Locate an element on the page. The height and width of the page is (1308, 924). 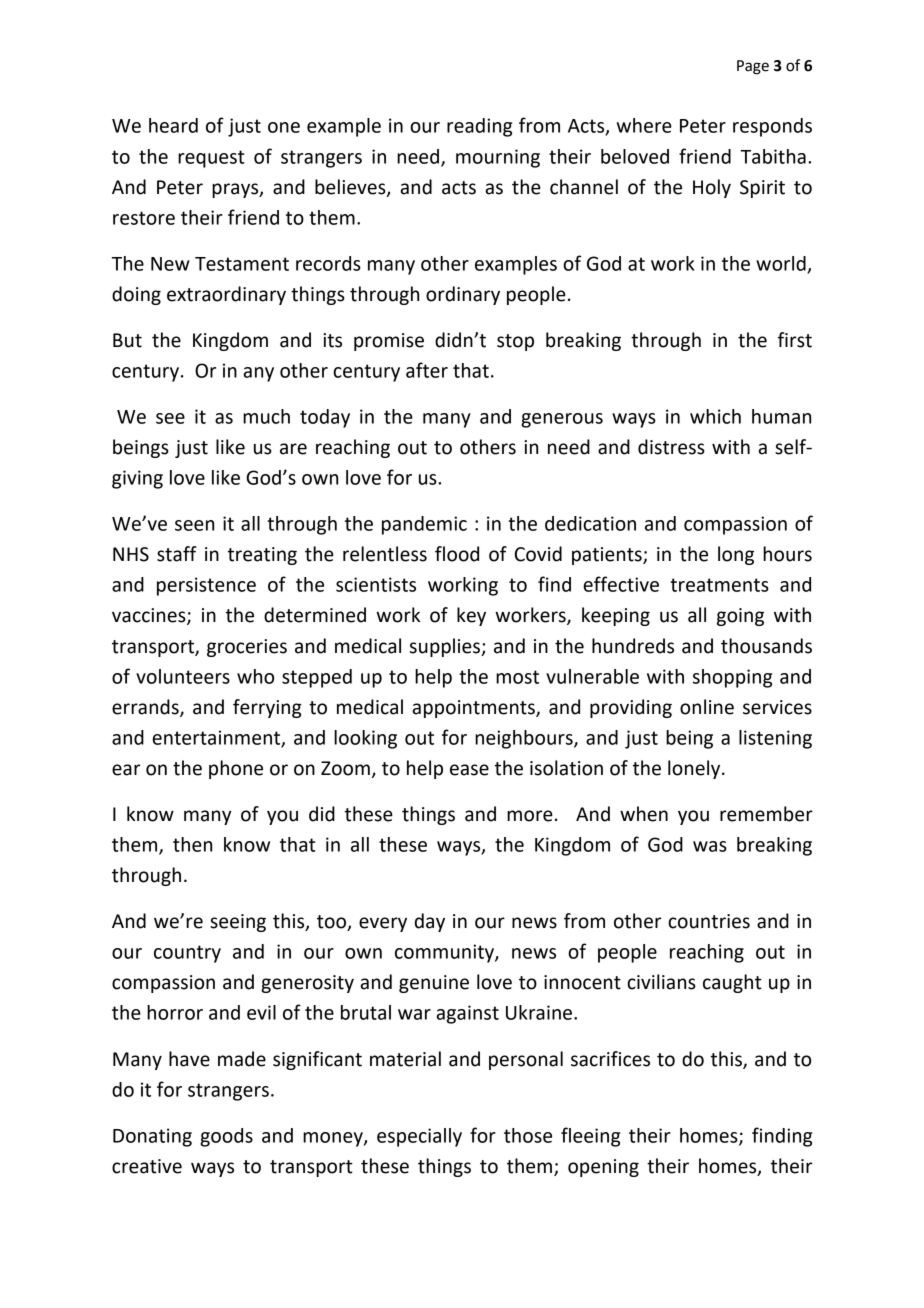
heard is located at coordinates (173, 125).
